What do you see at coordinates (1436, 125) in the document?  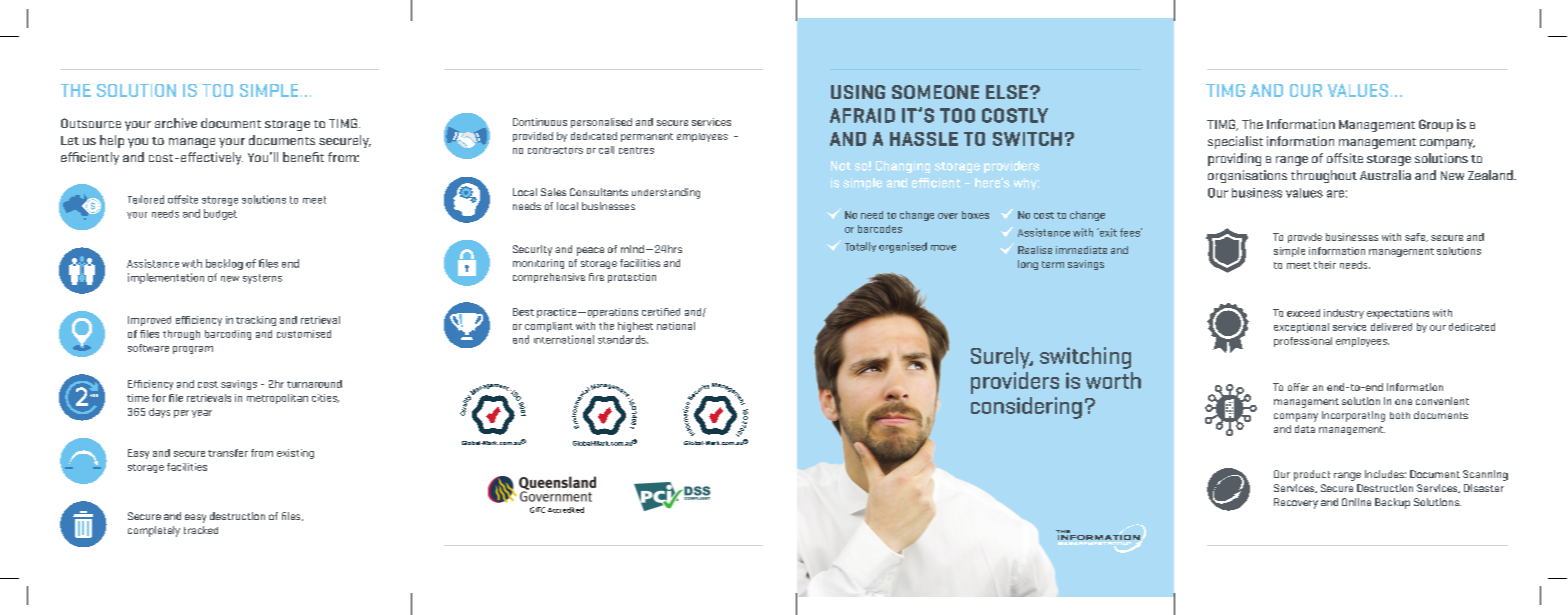 I see `Group` at bounding box center [1436, 125].
